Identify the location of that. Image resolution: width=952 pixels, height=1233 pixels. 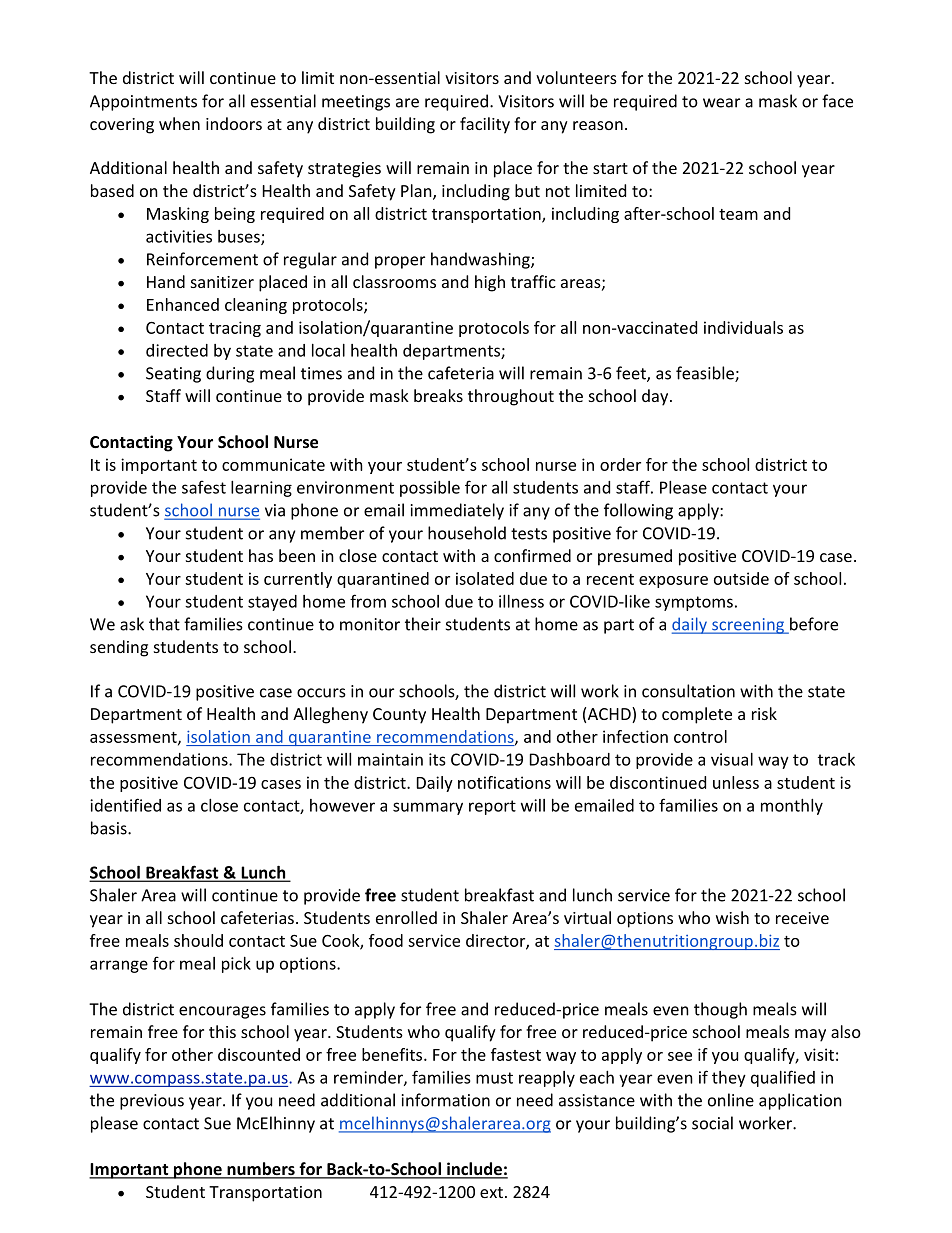
(164, 624).
